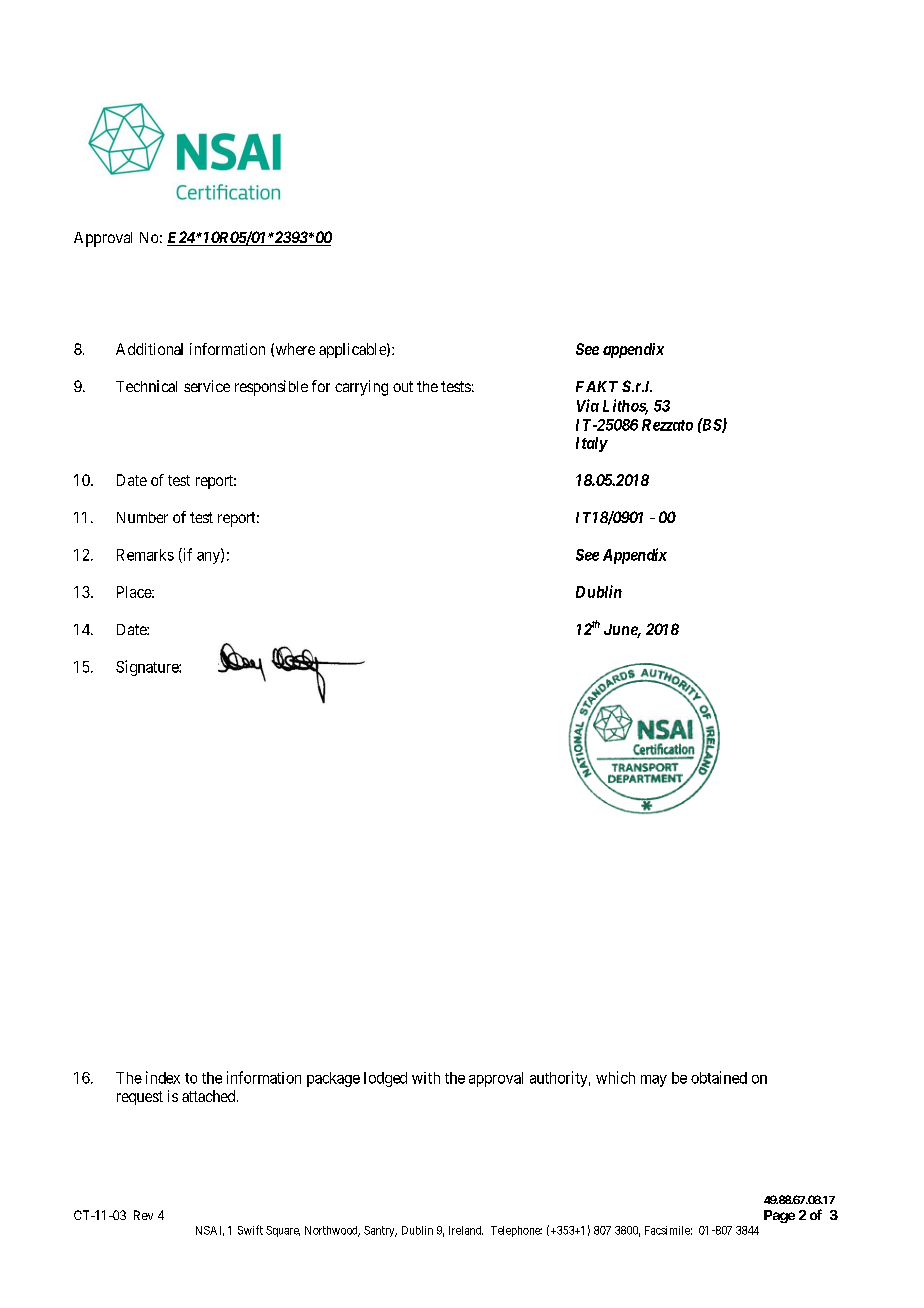 The width and height of the screenshot is (924, 1308). What do you see at coordinates (426, 1078) in the screenshot?
I see `with` at bounding box center [426, 1078].
